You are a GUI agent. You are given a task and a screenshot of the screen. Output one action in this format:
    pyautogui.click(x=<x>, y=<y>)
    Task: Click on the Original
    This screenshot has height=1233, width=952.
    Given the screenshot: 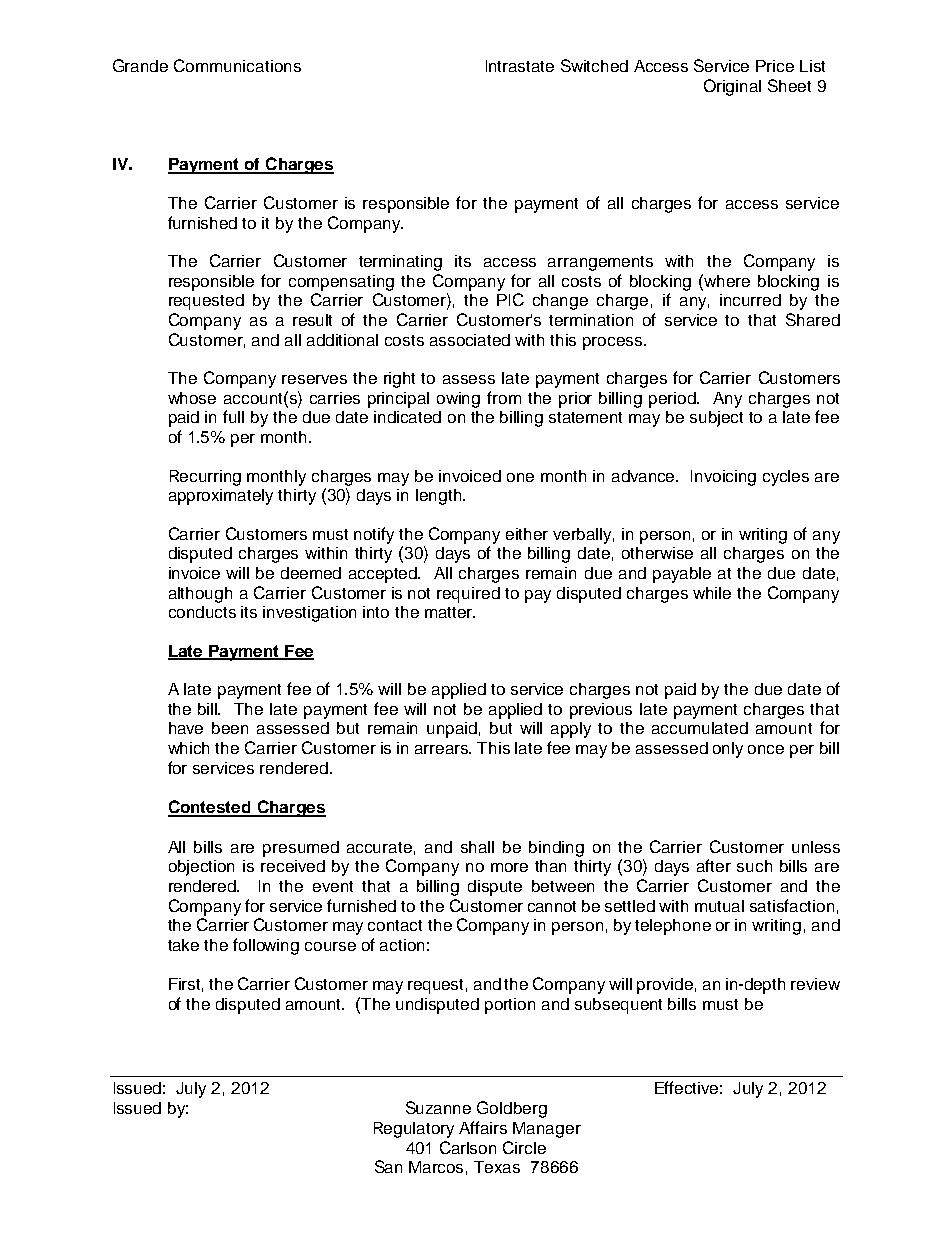 What is the action you would take?
    pyautogui.click(x=732, y=87)
